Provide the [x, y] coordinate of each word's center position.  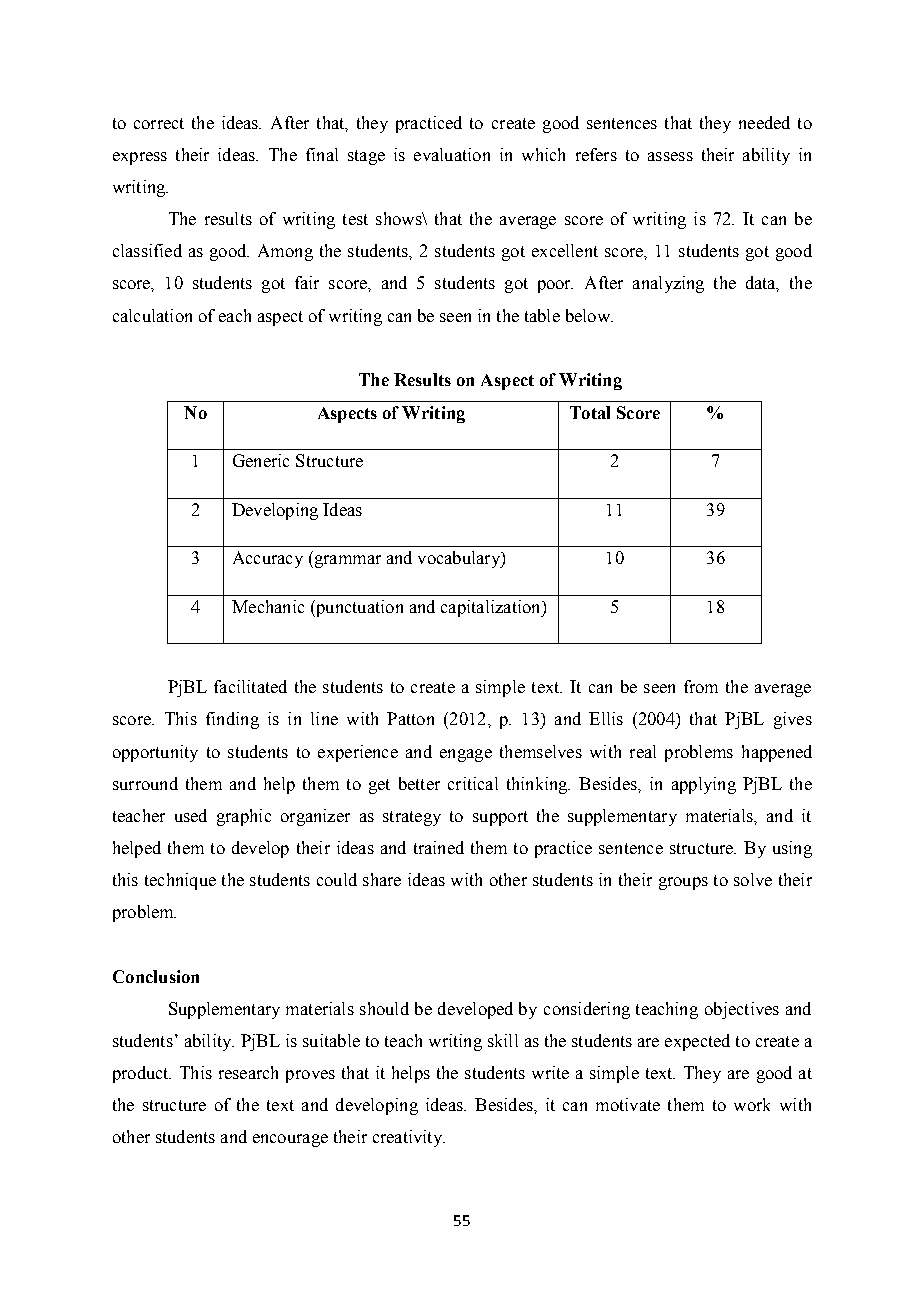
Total [590, 412]
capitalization [492, 608]
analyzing [668, 284]
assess [670, 156]
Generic [261, 460]
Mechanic [268, 606]
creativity [409, 1138]
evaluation [452, 154]
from [701, 686]
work [752, 1104]
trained [439, 847]
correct [159, 123]
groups [683, 883]
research [248, 1072]
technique [180, 881]
